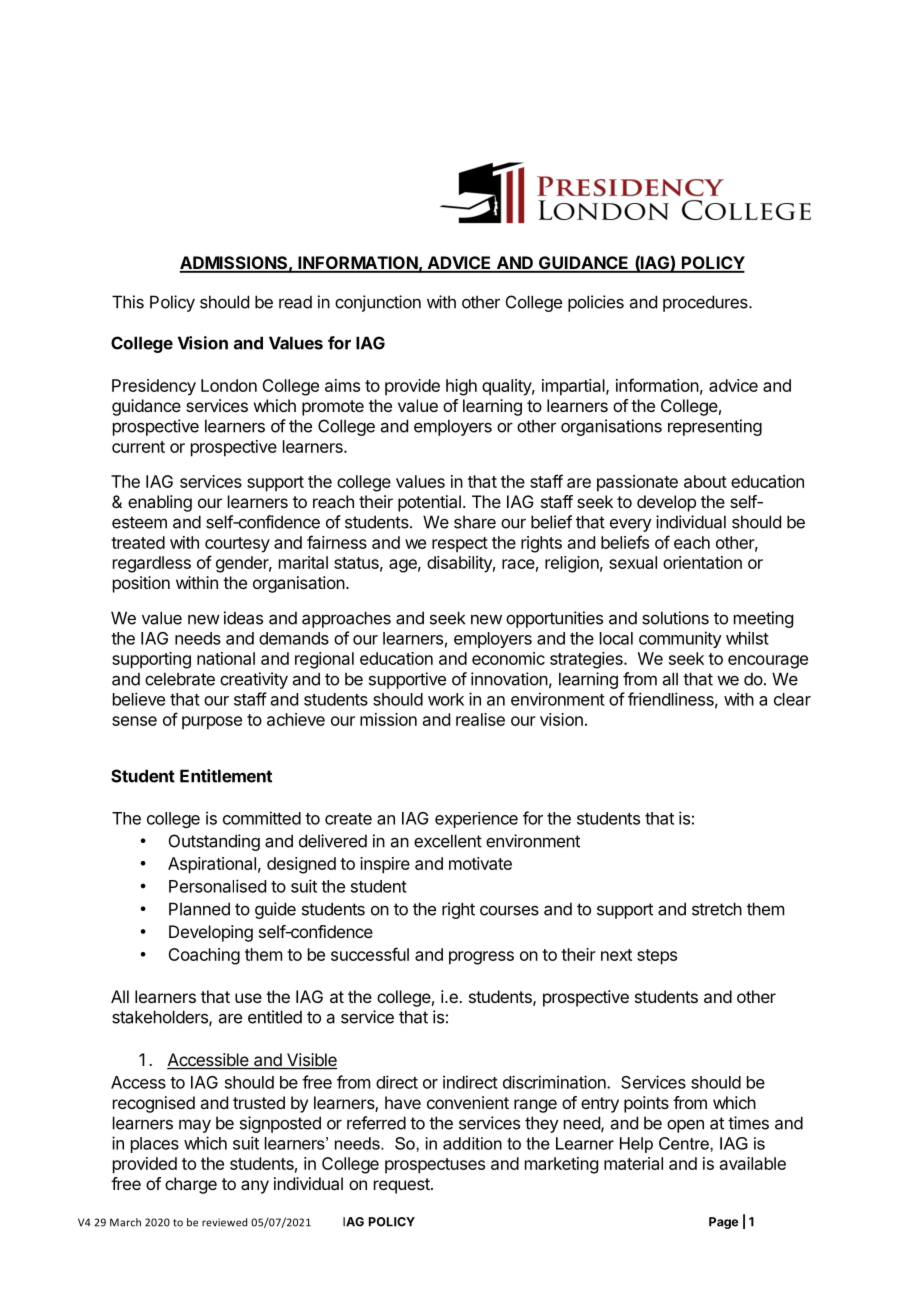 The width and height of the image is (924, 1308). I want to click on request, so click(403, 1186).
